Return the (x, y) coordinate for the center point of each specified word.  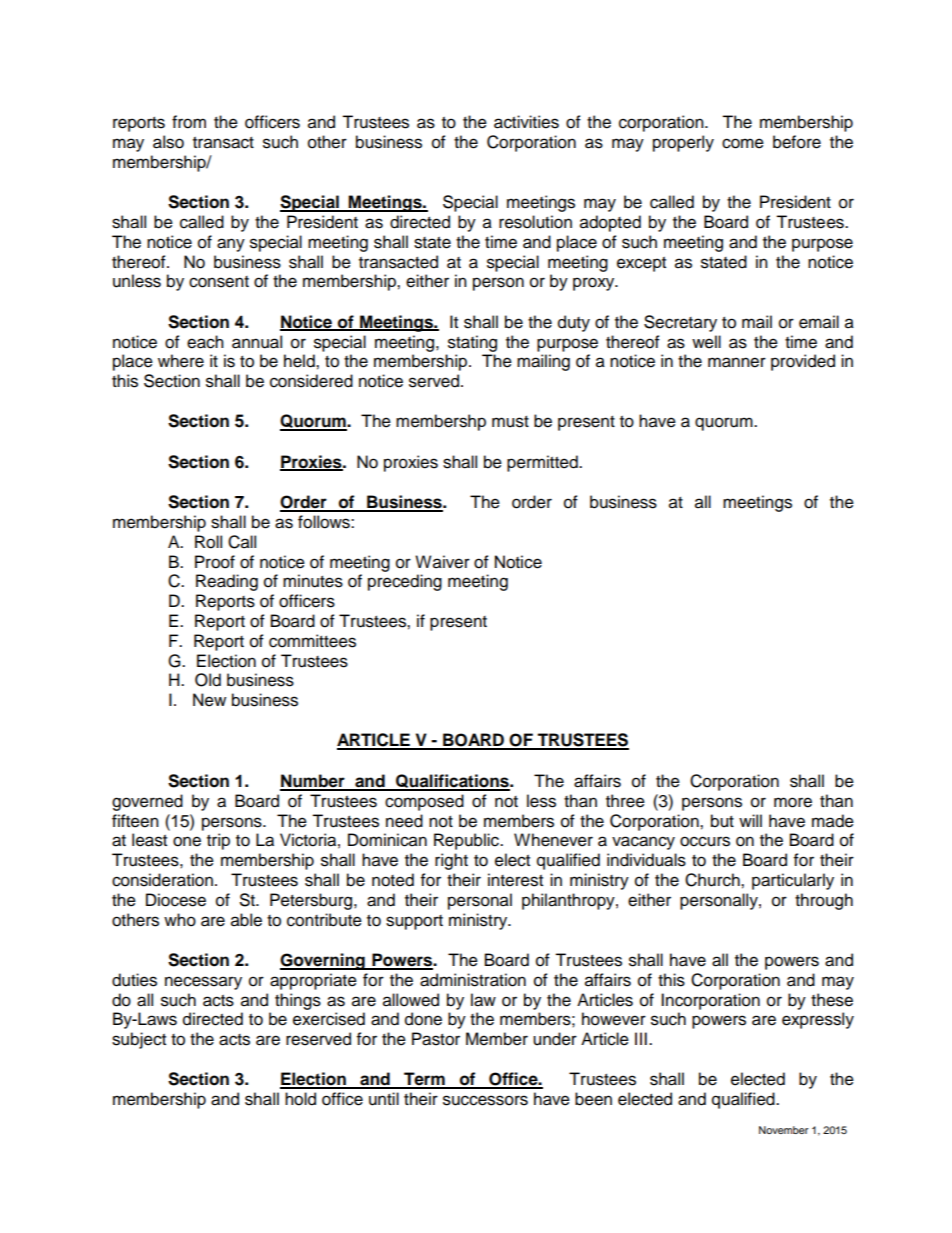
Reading (227, 582)
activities (526, 122)
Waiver (442, 562)
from (189, 122)
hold (300, 1099)
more (793, 802)
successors (485, 1100)
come (743, 143)
